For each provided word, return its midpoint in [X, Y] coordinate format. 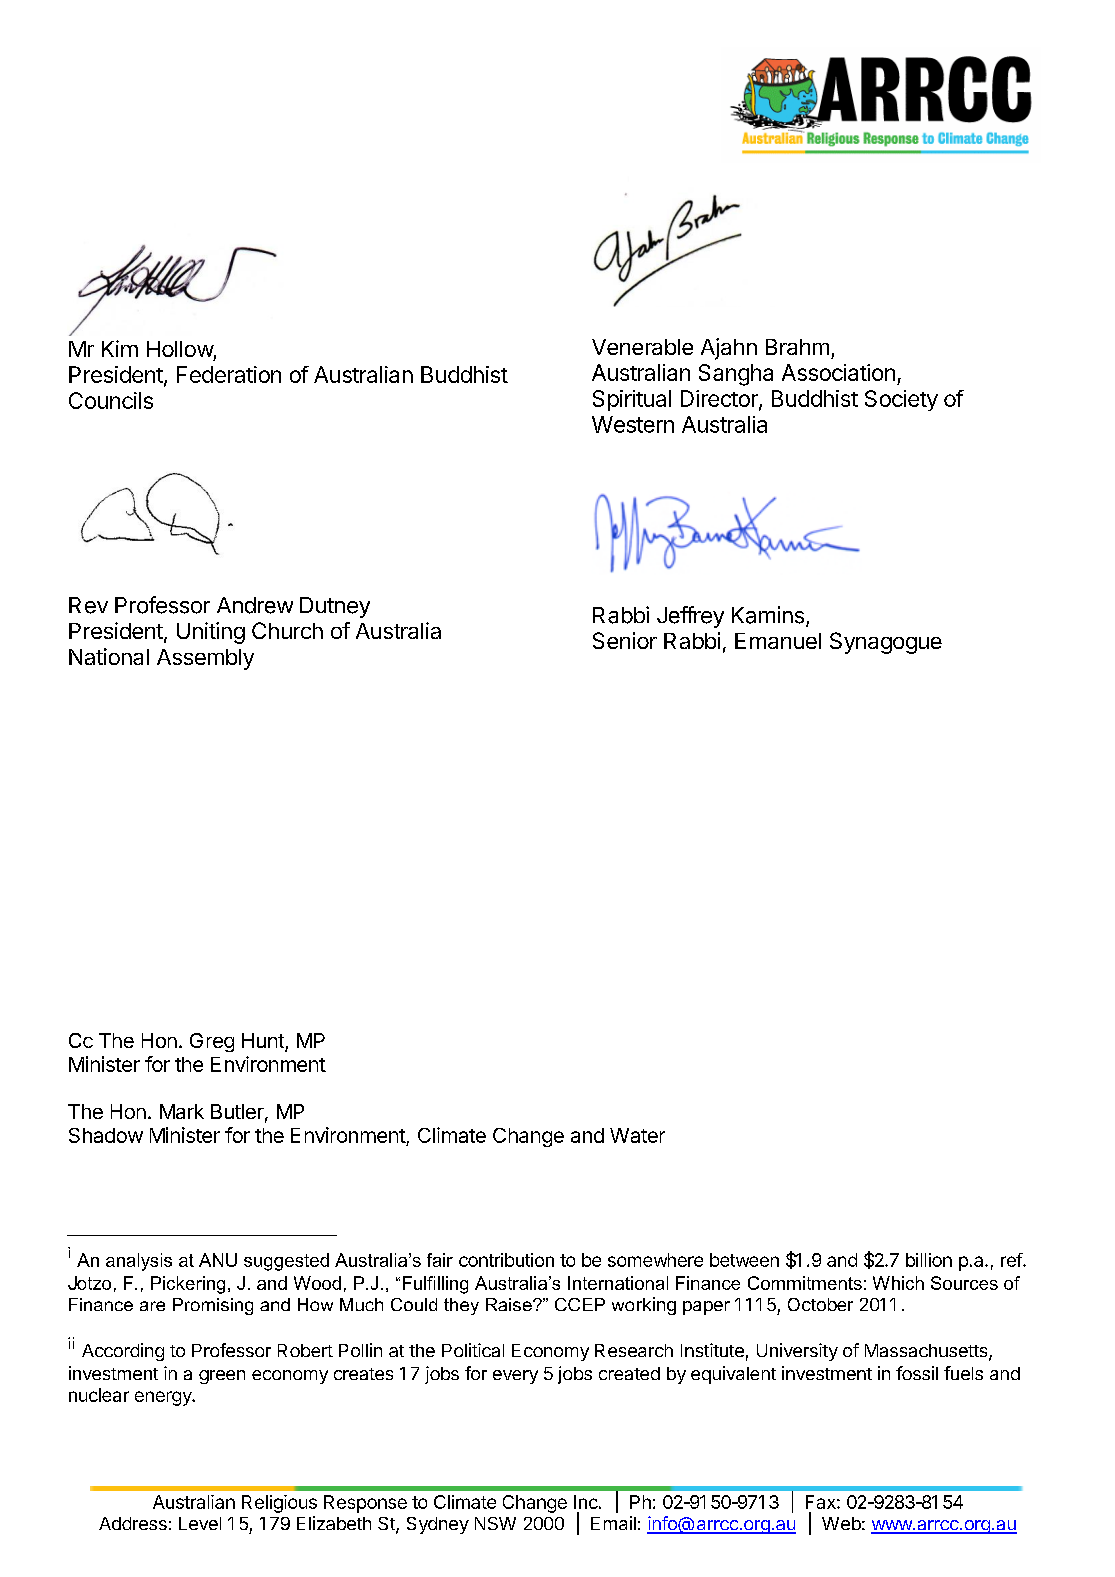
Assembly [205, 659]
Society [901, 400]
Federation [229, 374]
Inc [586, 1502]
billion [929, 1260]
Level [200, 1523]
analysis [139, 1262]
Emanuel [778, 641]
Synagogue [886, 643]
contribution [506, 1260]
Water [637, 1135]
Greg [212, 1042]
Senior [625, 640]
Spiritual [632, 400]
